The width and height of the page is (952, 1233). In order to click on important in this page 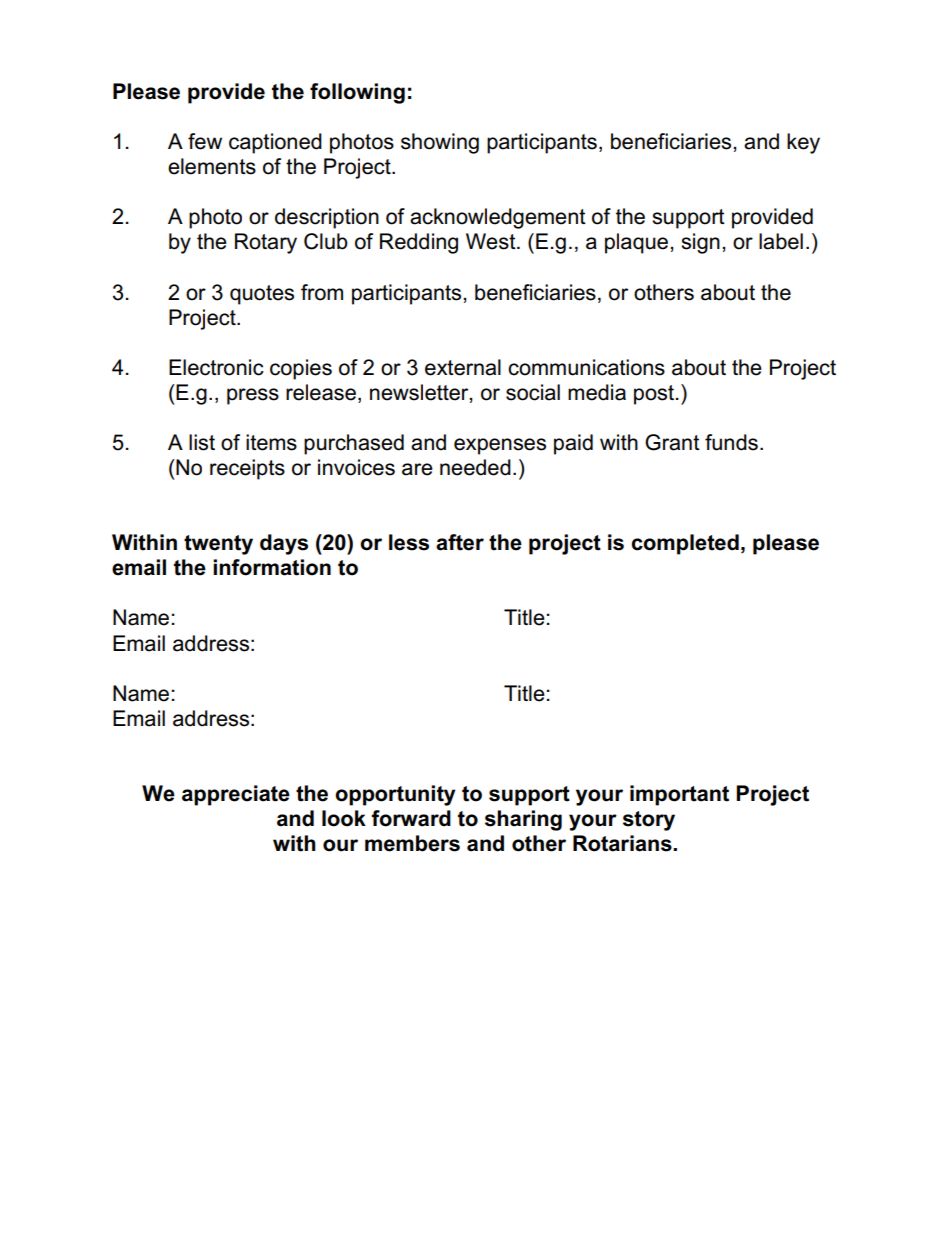, I will do `click(679, 795)`.
